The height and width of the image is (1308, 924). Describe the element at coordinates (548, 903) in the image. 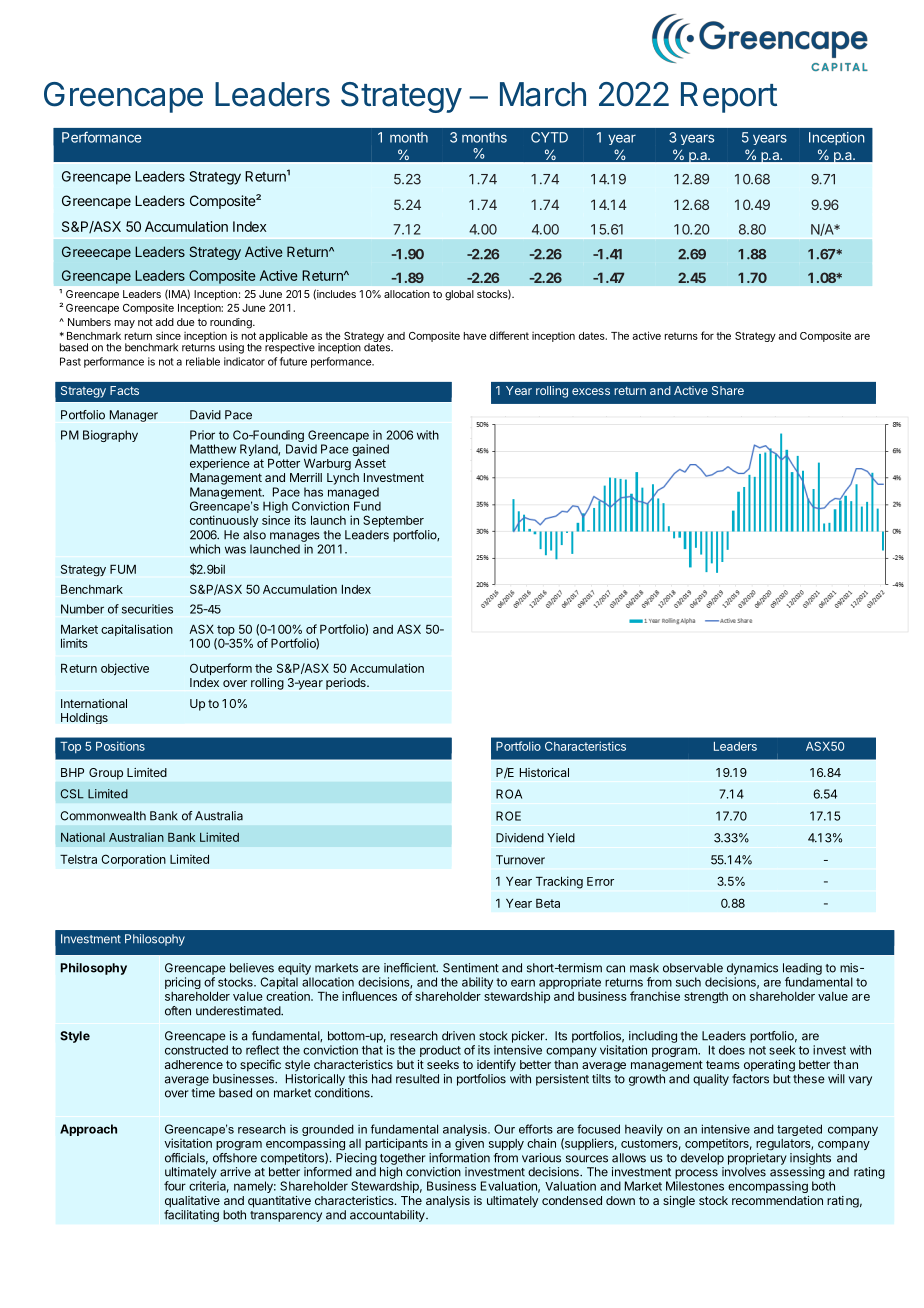

I see `Beta` at that location.
